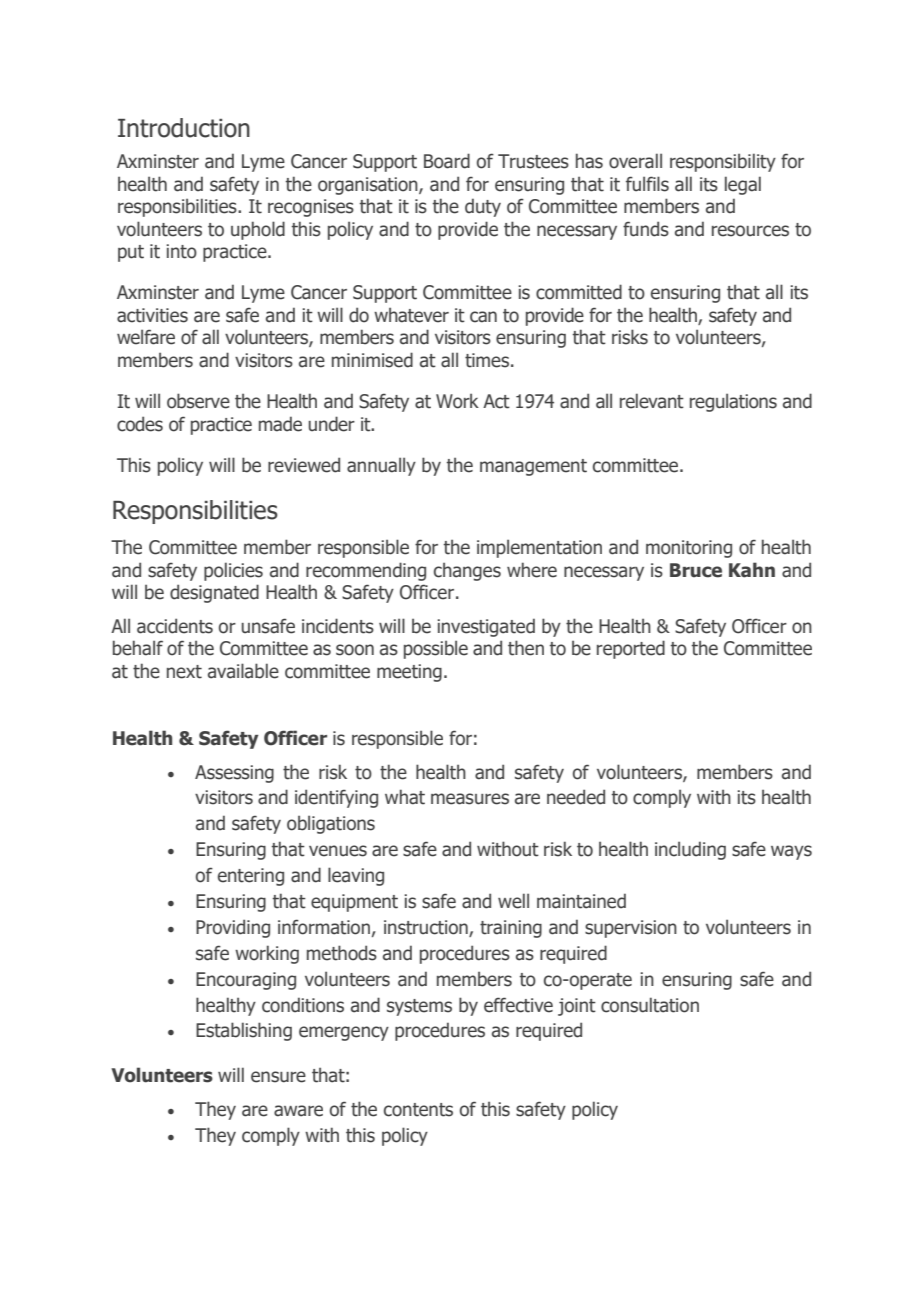 Image resolution: width=924 pixels, height=1308 pixels. Describe the element at coordinates (418, 1110) in the screenshot. I see `contents` at that location.
